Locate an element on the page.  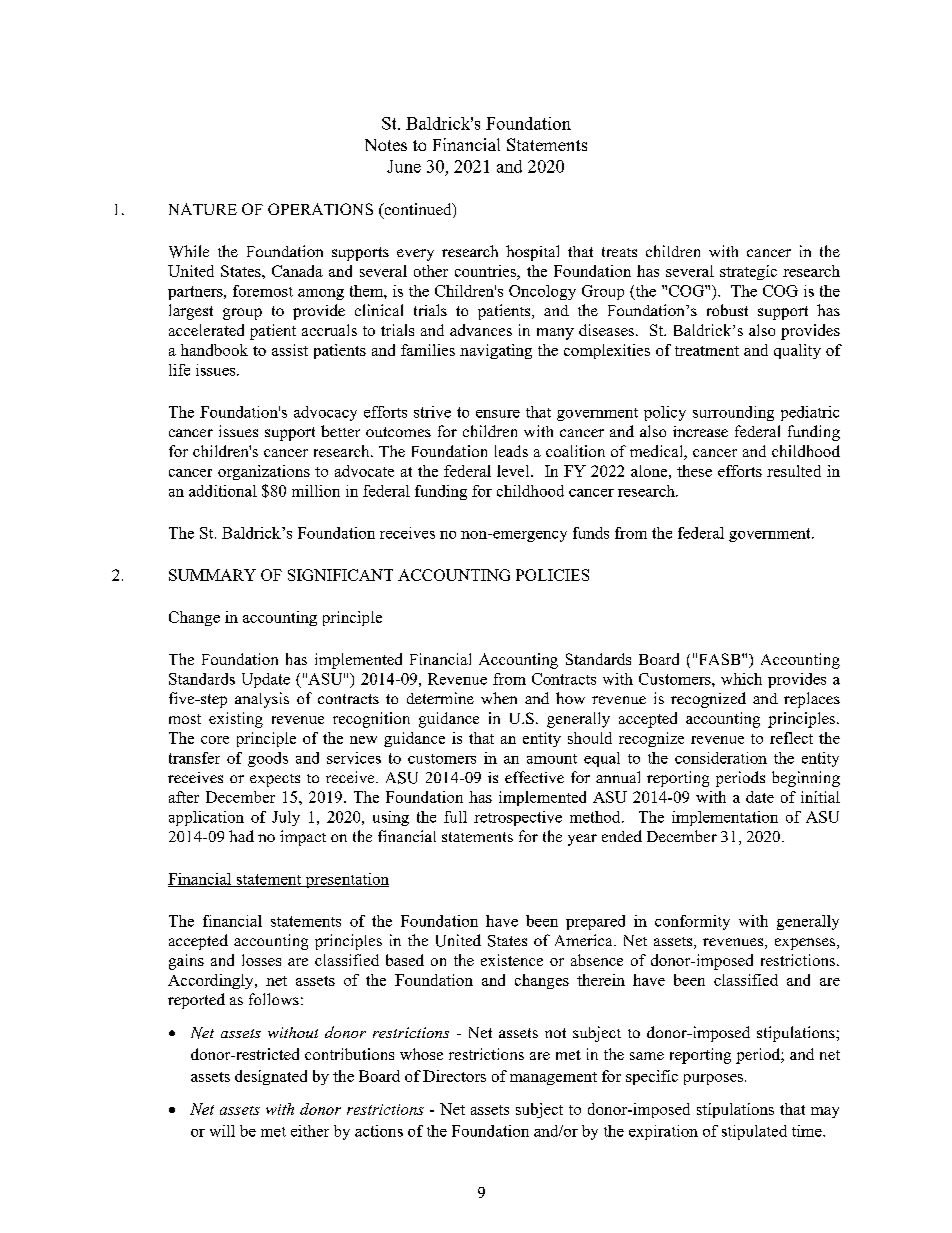
continued is located at coordinates (418, 210).
